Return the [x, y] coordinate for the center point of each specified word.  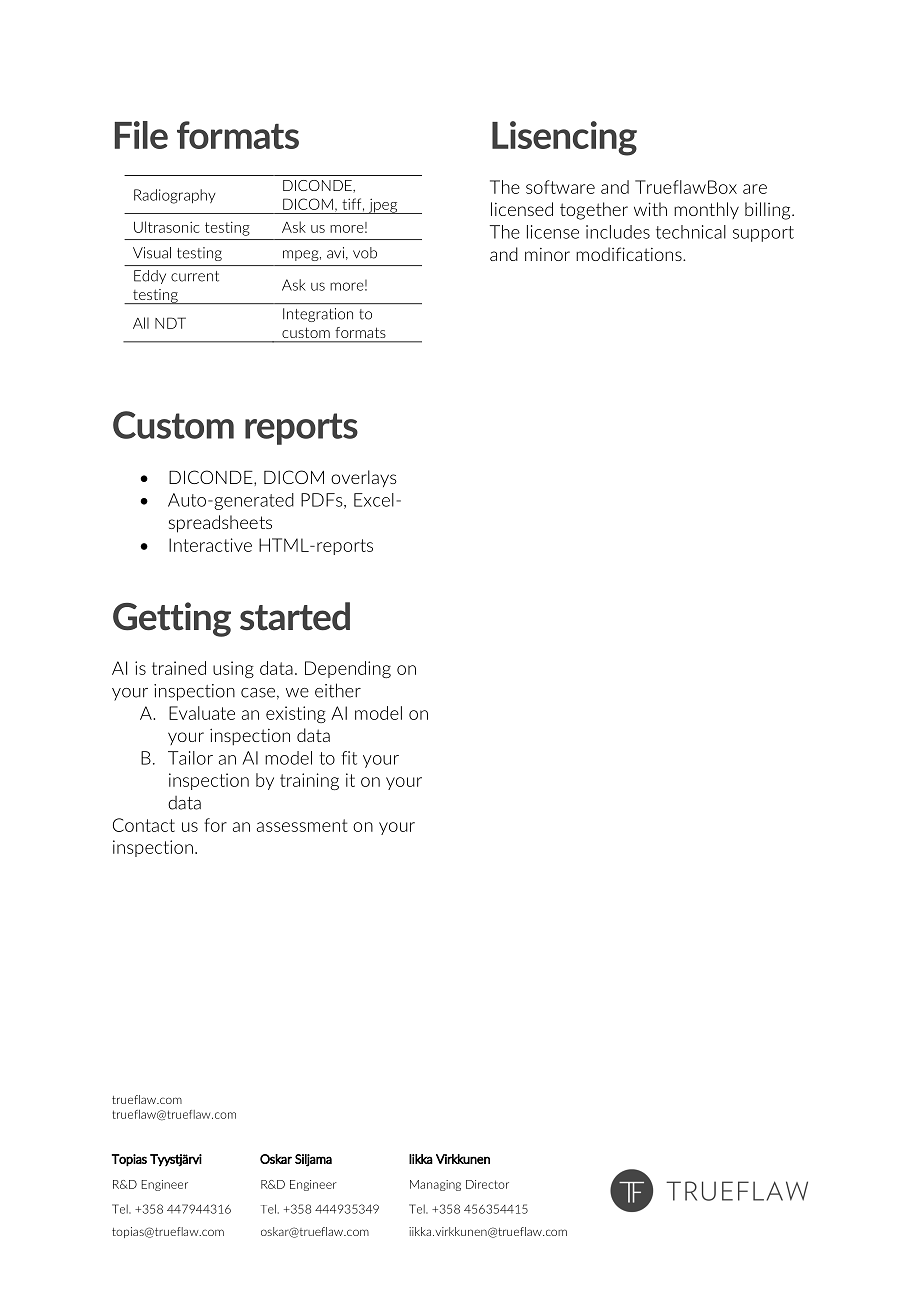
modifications [630, 254]
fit [349, 758]
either [338, 690]
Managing [435, 1185]
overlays [364, 478]
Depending [348, 669]
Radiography [175, 196]
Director [487, 1184]
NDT [170, 323]
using [233, 669]
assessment [302, 825]
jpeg [383, 206]
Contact [144, 825]
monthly [706, 210]
